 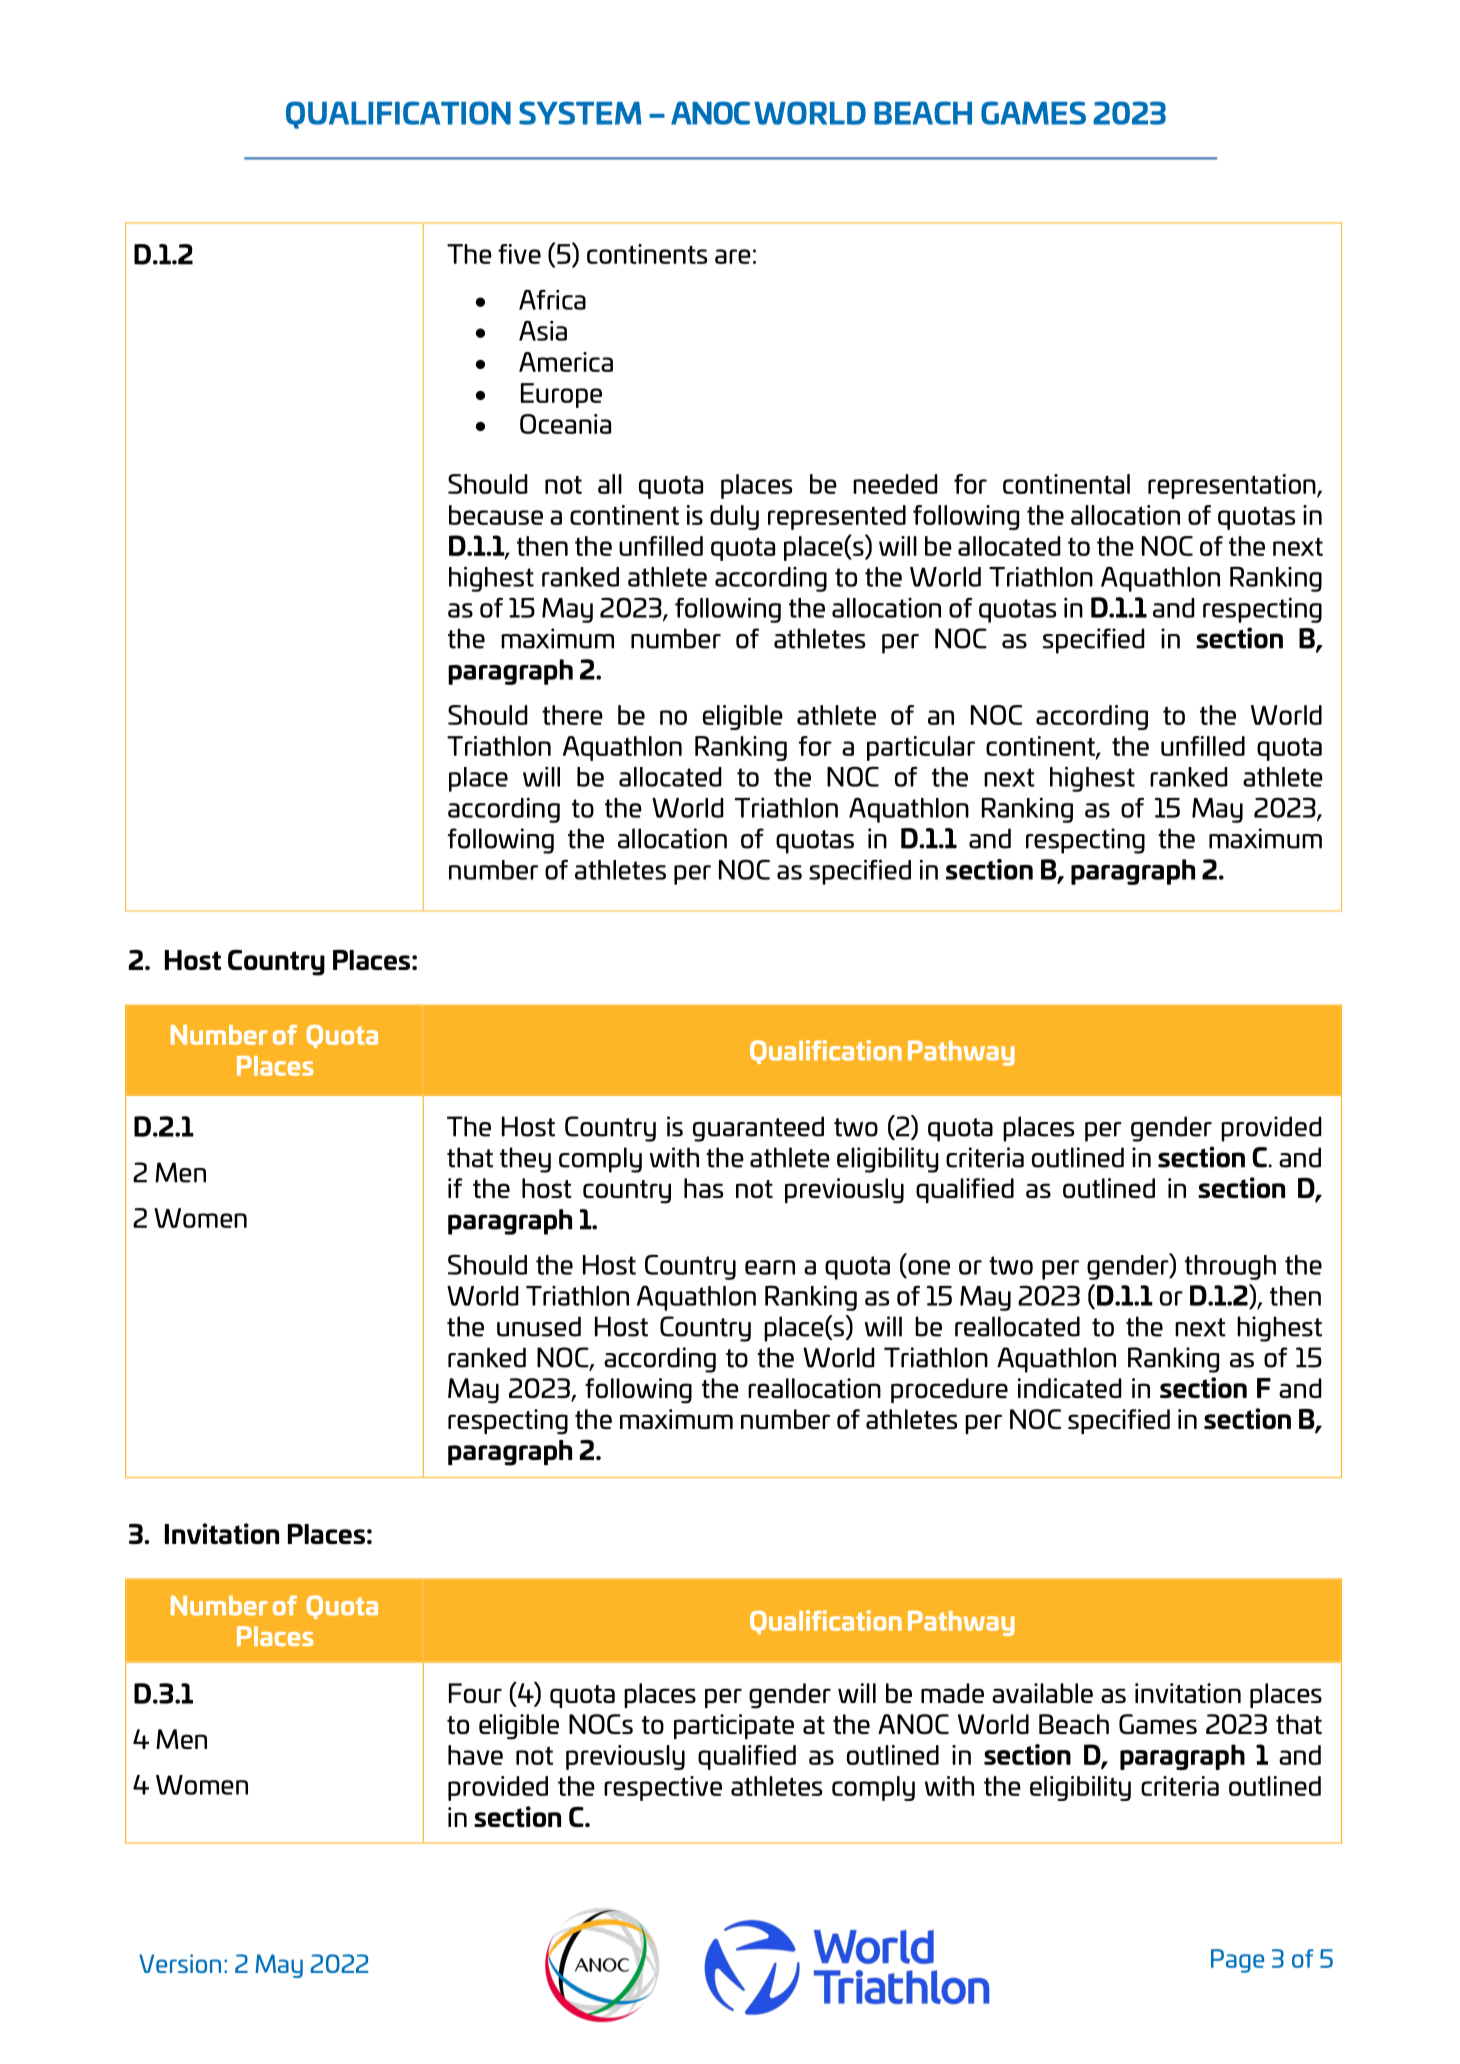 I want to click on particular, so click(x=921, y=748).
